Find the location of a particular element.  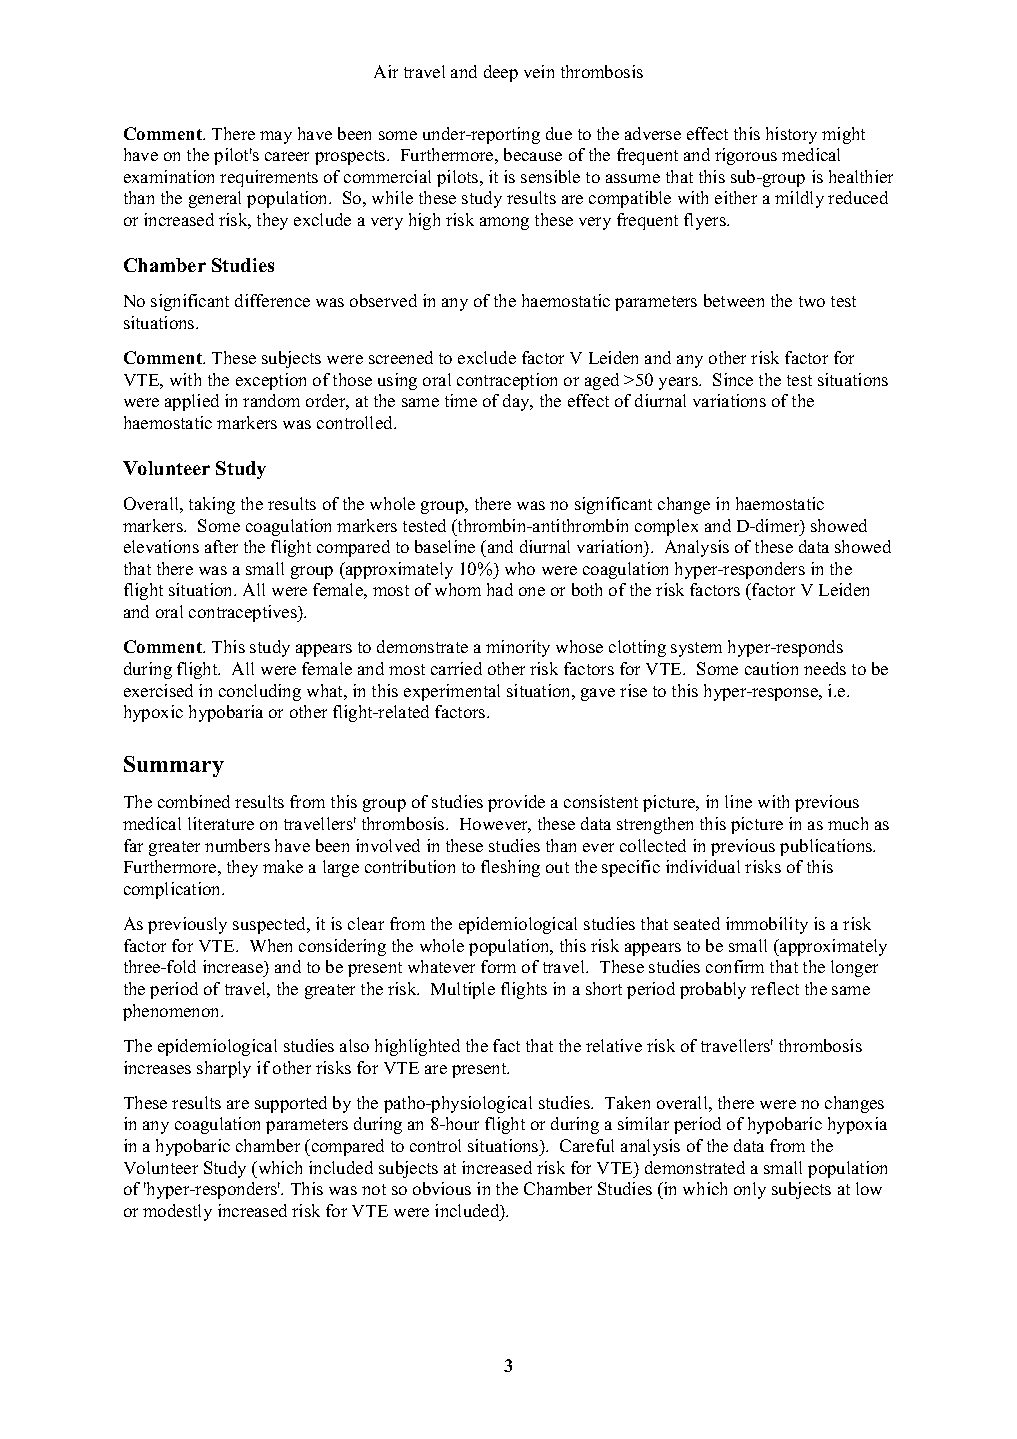

modestly is located at coordinates (177, 1212).
